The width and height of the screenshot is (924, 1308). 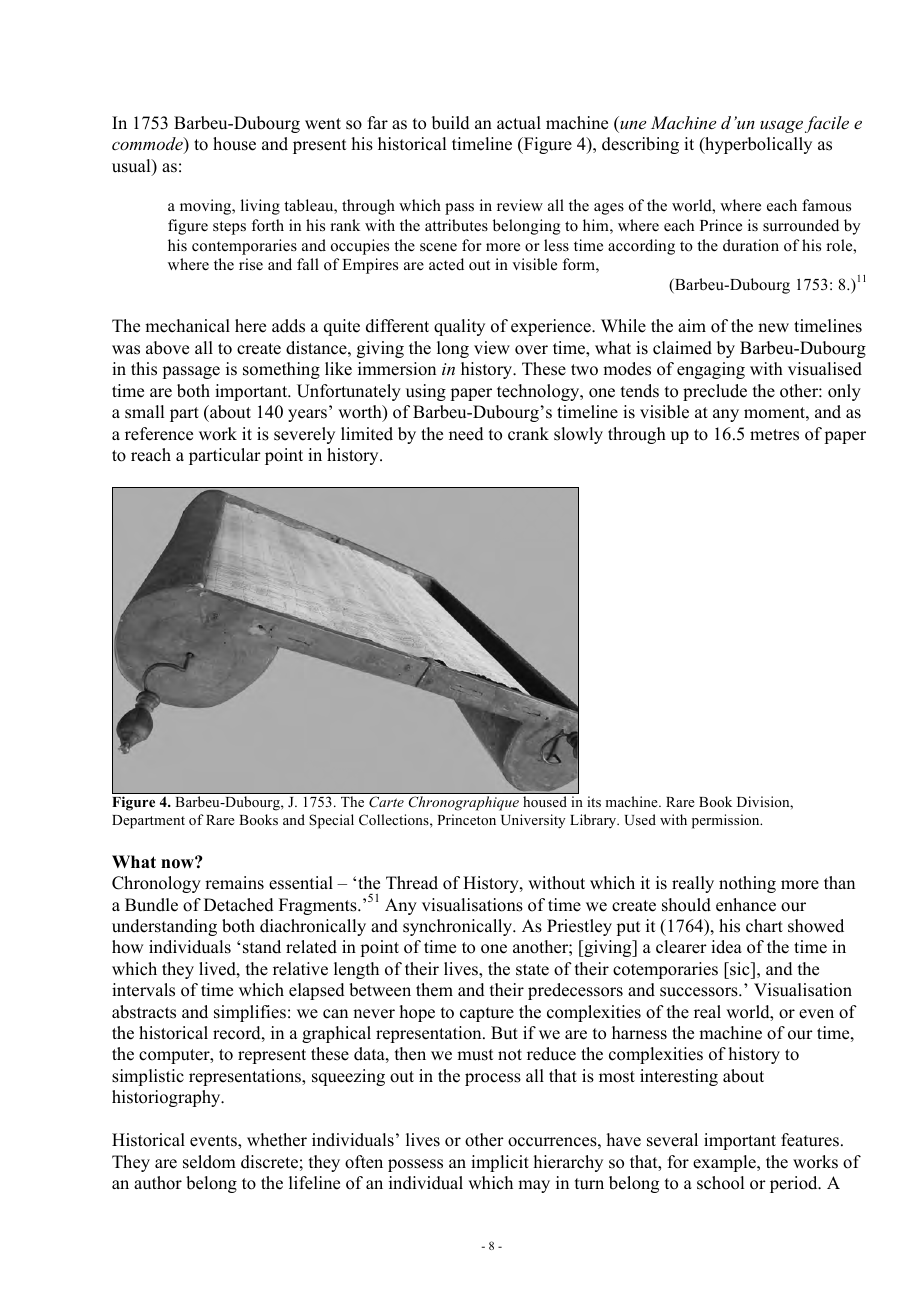 I want to click on Carte, so click(x=386, y=802).
